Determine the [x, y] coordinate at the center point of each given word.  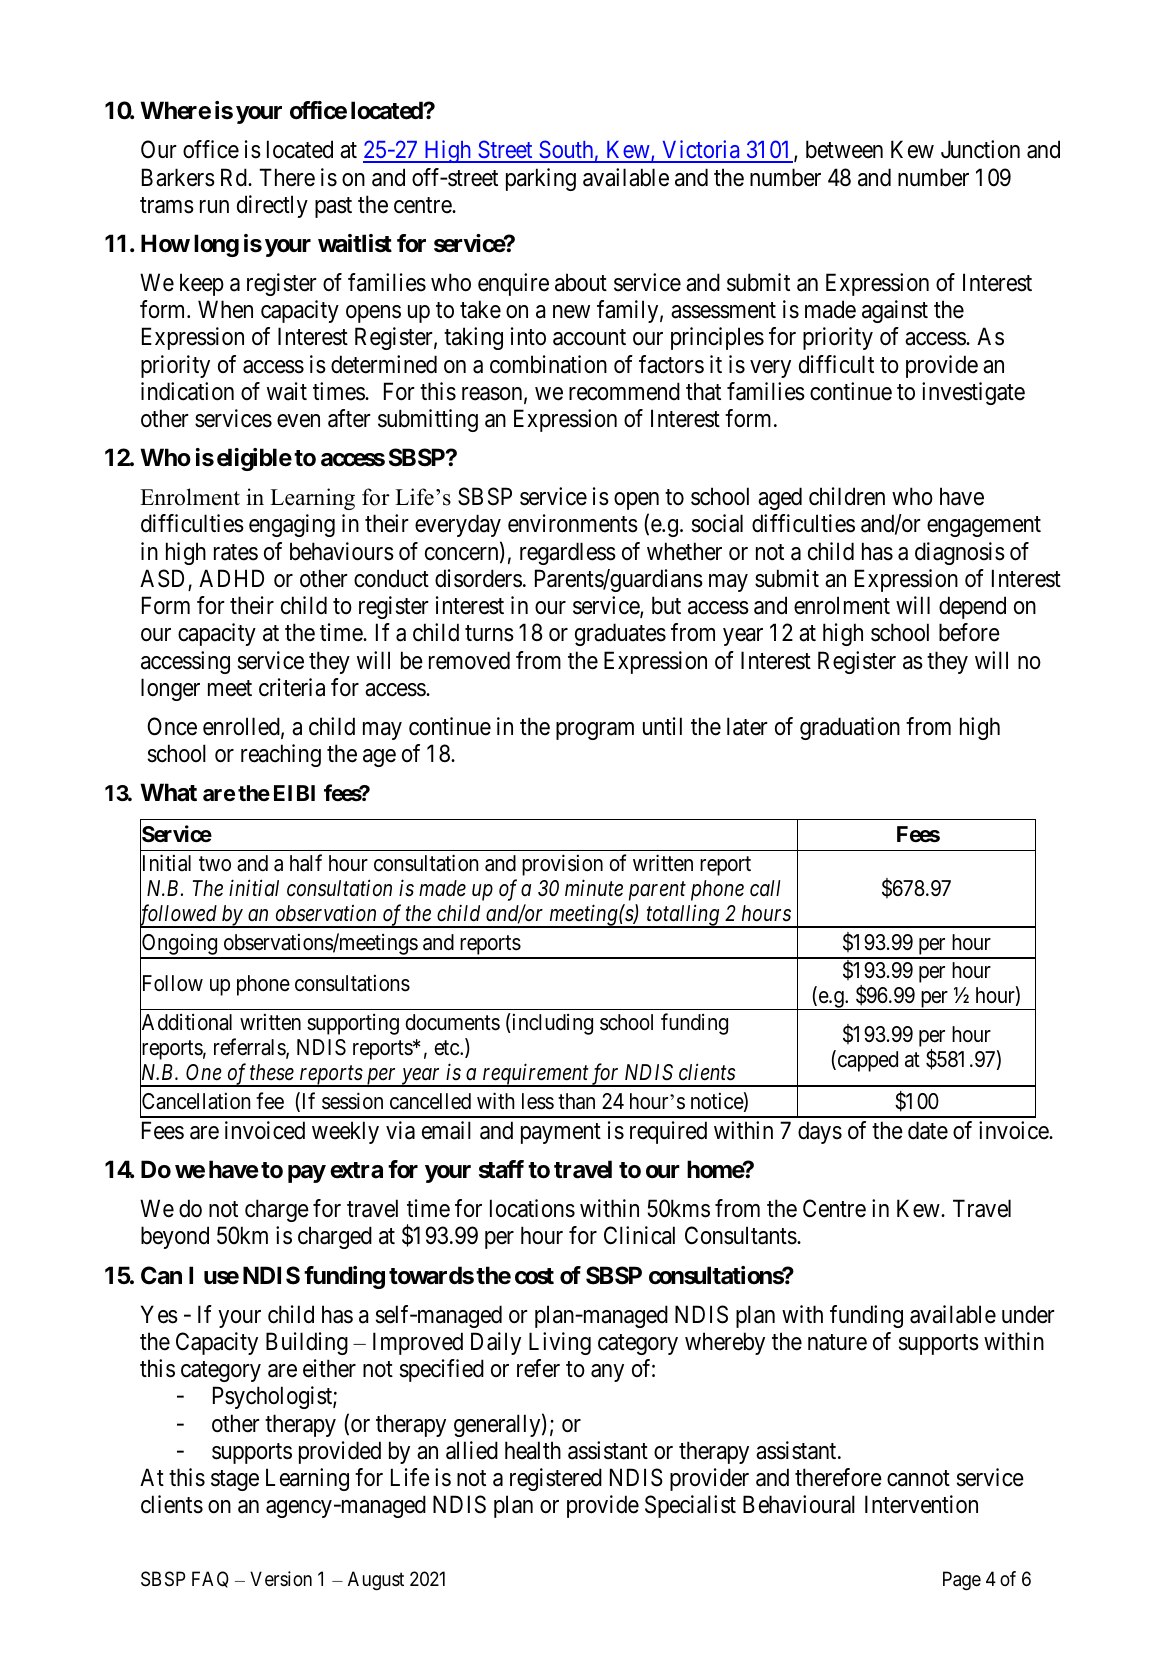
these [272, 1072]
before [969, 632]
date [928, 1130]
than [576, 1101]
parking [541, 179]
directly [272, 206]
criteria [292, 687]
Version [281, 1578]
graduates [620, 634]
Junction [980, 149]
